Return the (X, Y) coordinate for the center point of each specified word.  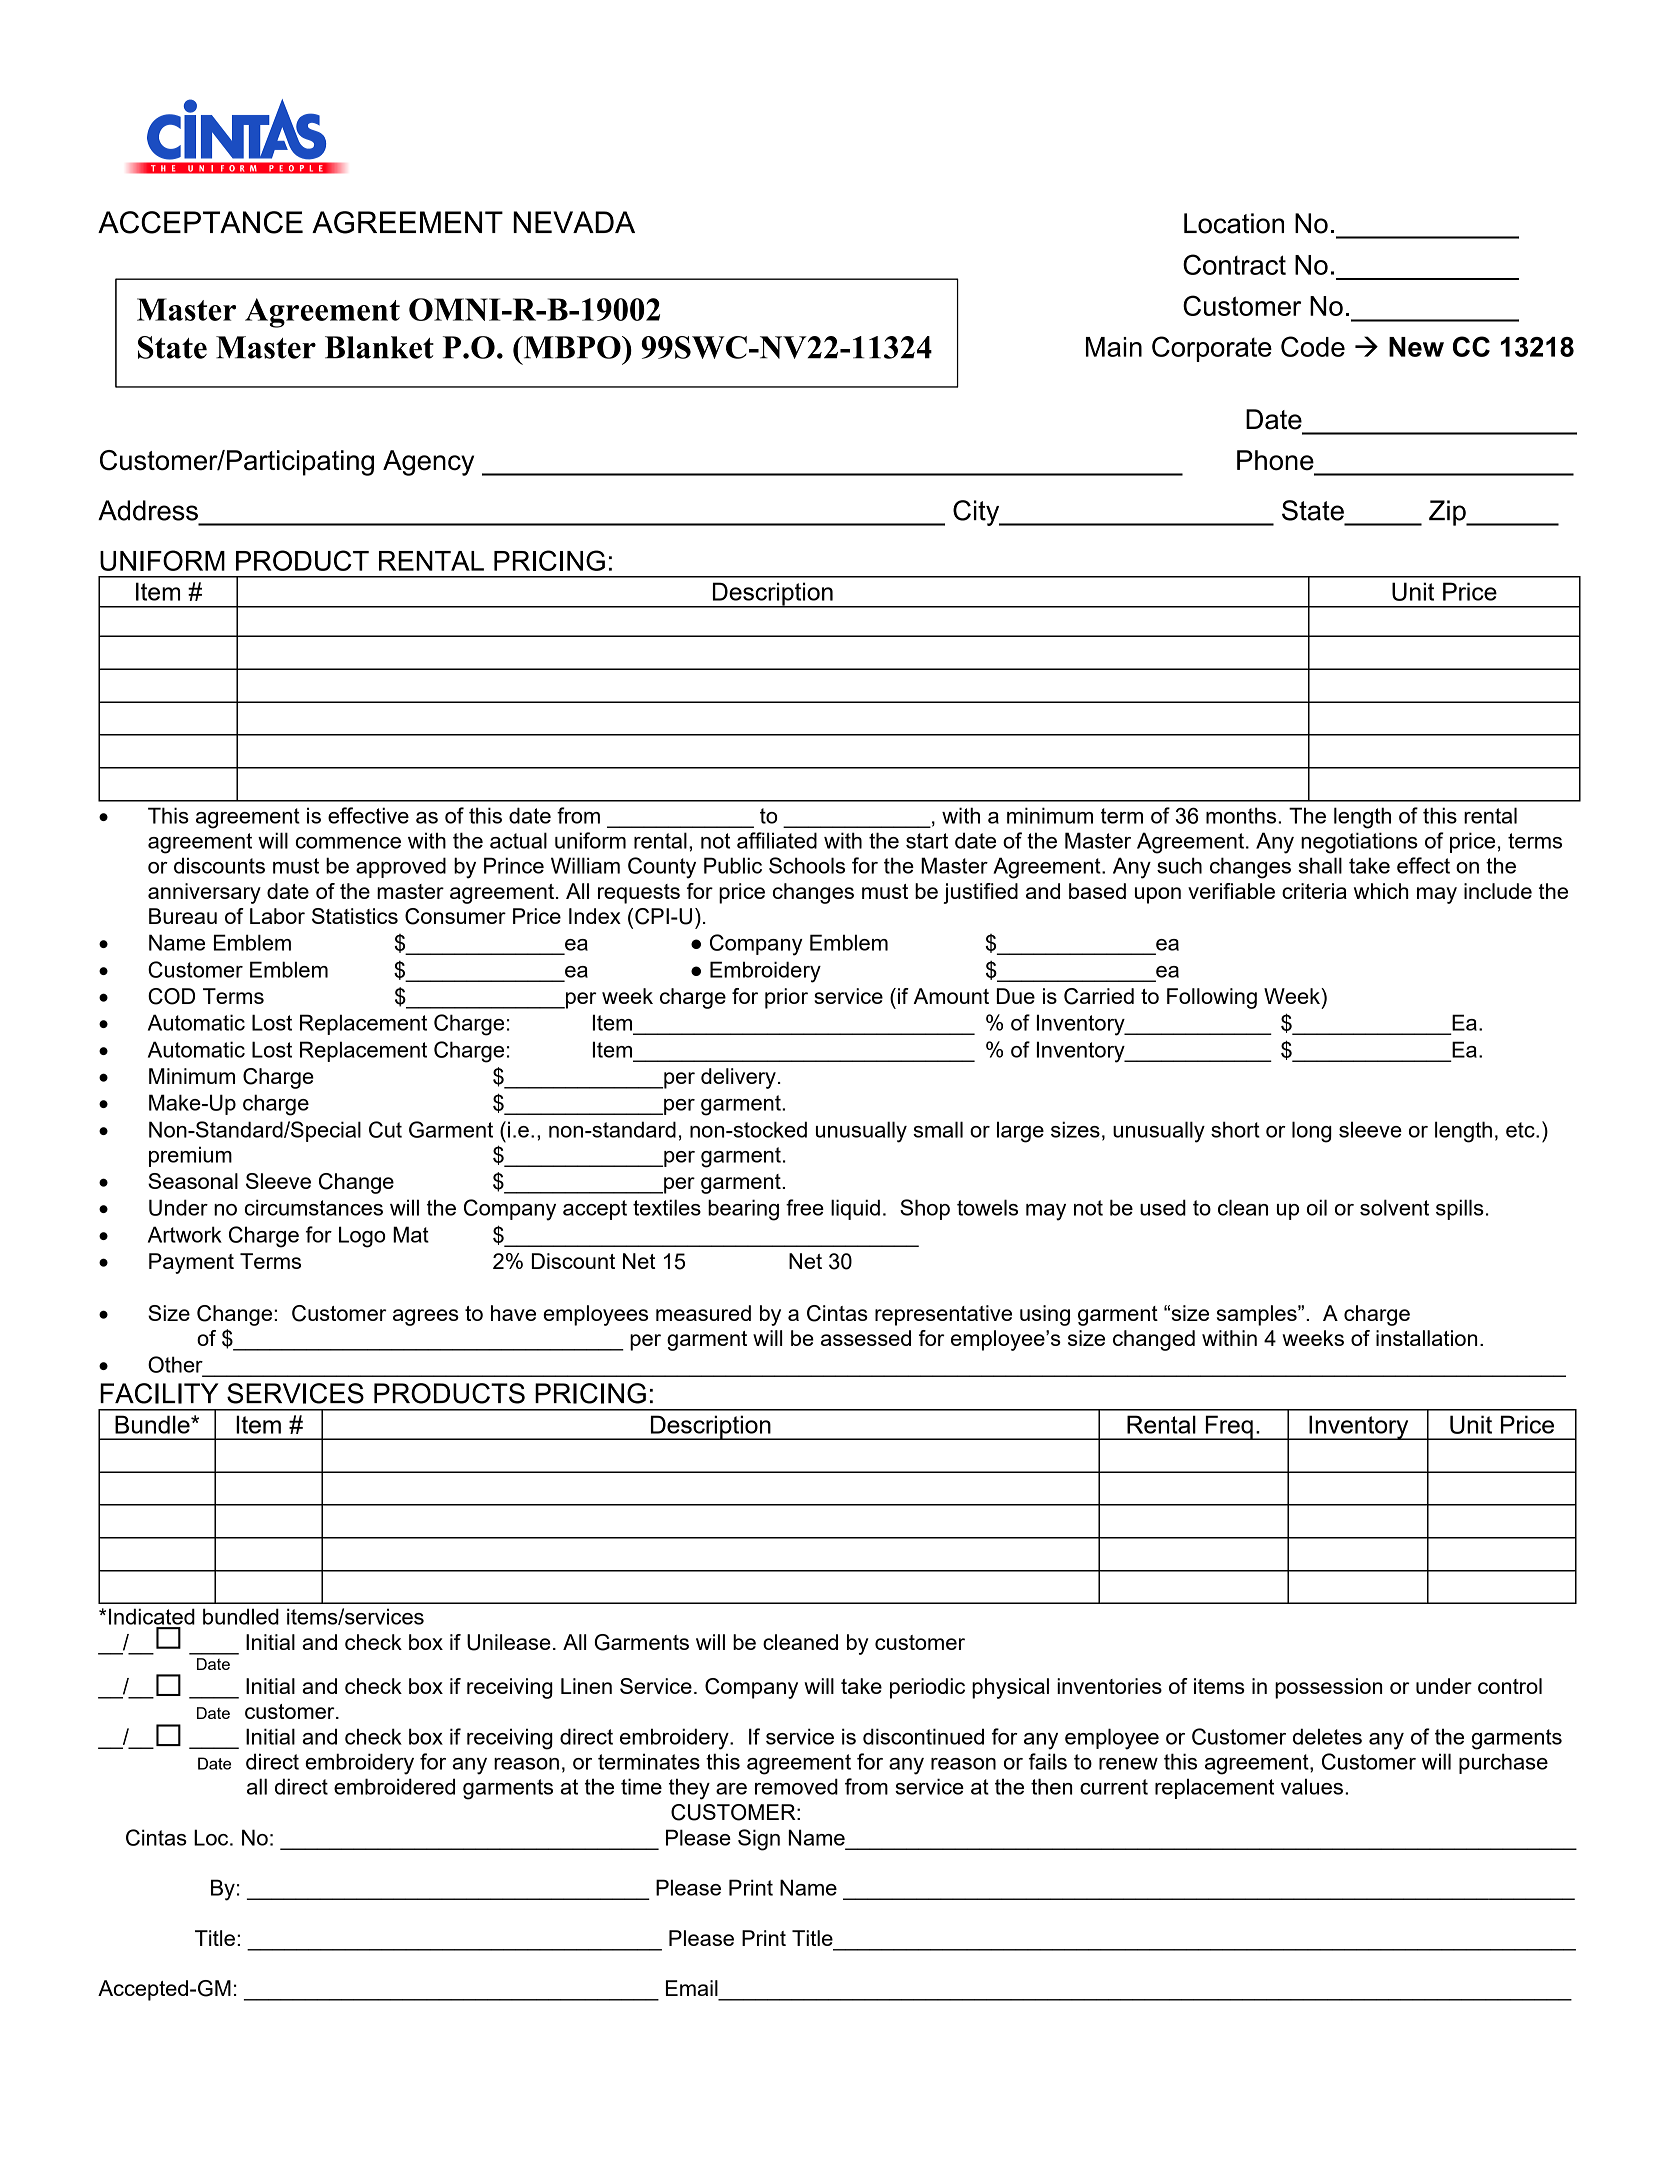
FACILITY (159, 1393)
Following (1212, 998)
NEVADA (574, 222)
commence (348, 843)
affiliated (777, 840)
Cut (385, 1129)
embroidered (394, 1786)
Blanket (379, 347)
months (1242, 815)
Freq (1229, 1427)
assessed (866, 1338)
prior (786, 998)
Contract (1234, 264)
